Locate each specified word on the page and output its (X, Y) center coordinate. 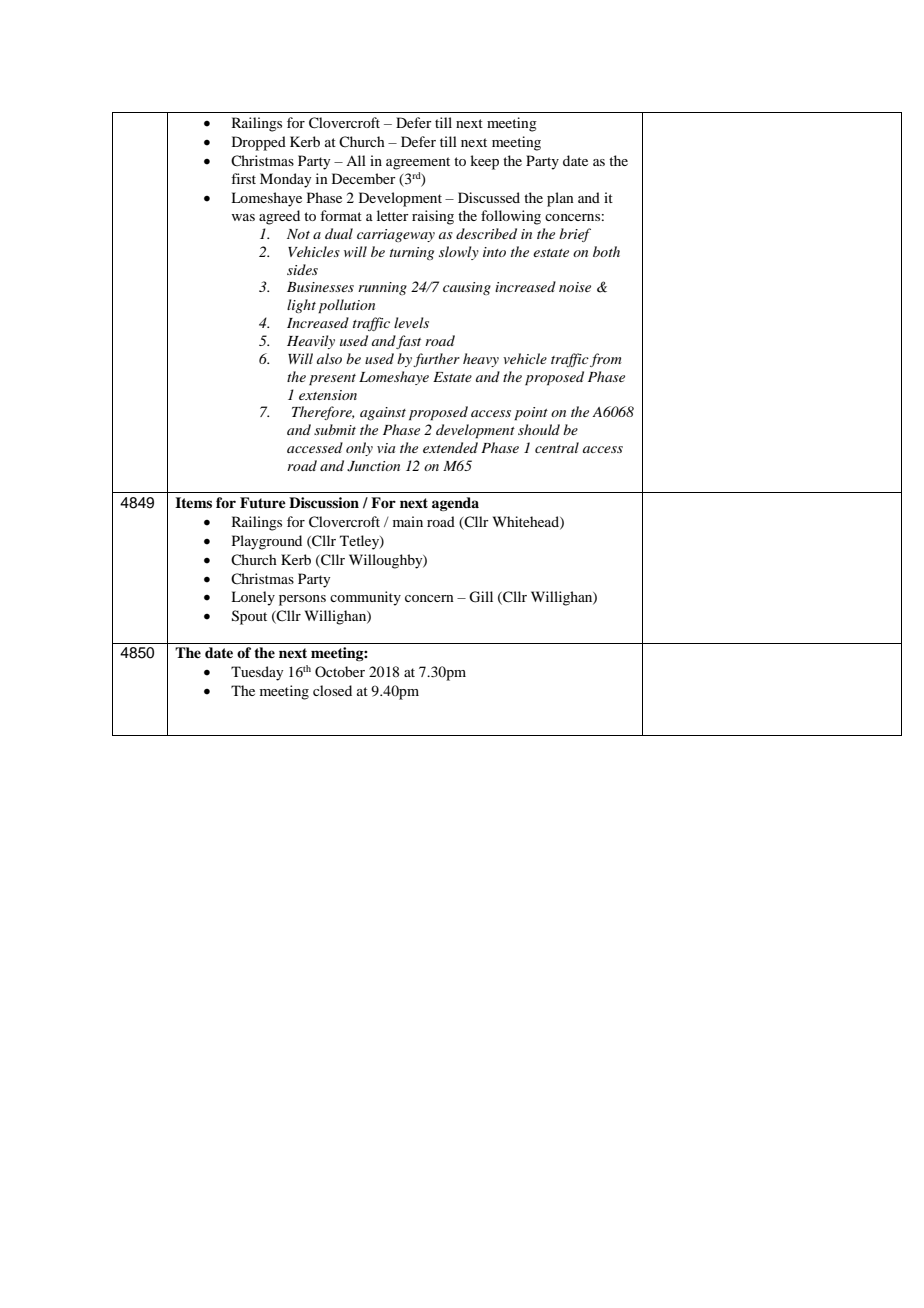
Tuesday (257, 673)
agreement (418, 163)
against (383, 413)
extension (328, 395)
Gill (481, 597)
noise (575, 287)
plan (560, 199)
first (243, 178)
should (539, 429)
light (301, 306)
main (408, 521)
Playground (267, 542)
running (382, 288)
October (340, 671)
